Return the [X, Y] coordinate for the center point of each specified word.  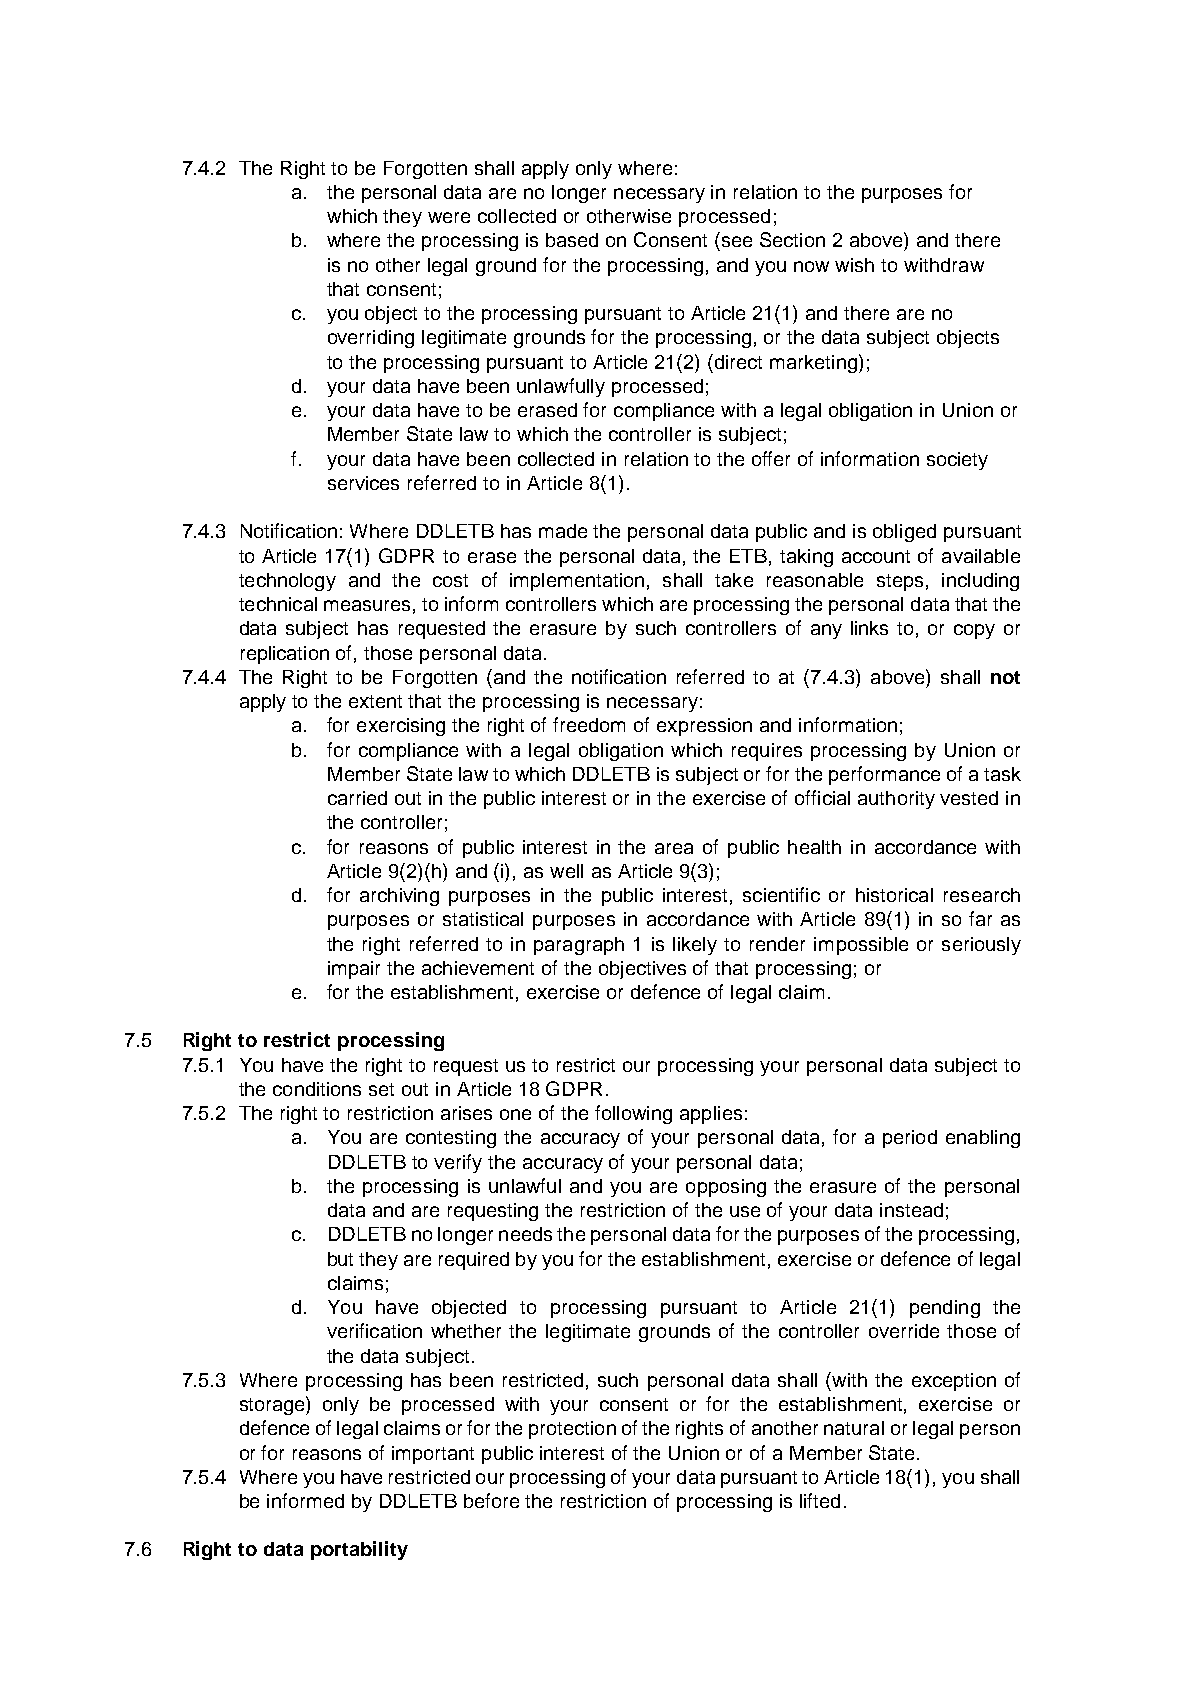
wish [854, 265]
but [340, 1259]
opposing [726, 1188]
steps [900, 582]
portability [359, 1550]
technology [287, 582]
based [572, 240]
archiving [399, 897]
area [674, 848]
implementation [577, 582]
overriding [371, 339]
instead [911, 1210]
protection [572, 1430]
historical [894, 895]
